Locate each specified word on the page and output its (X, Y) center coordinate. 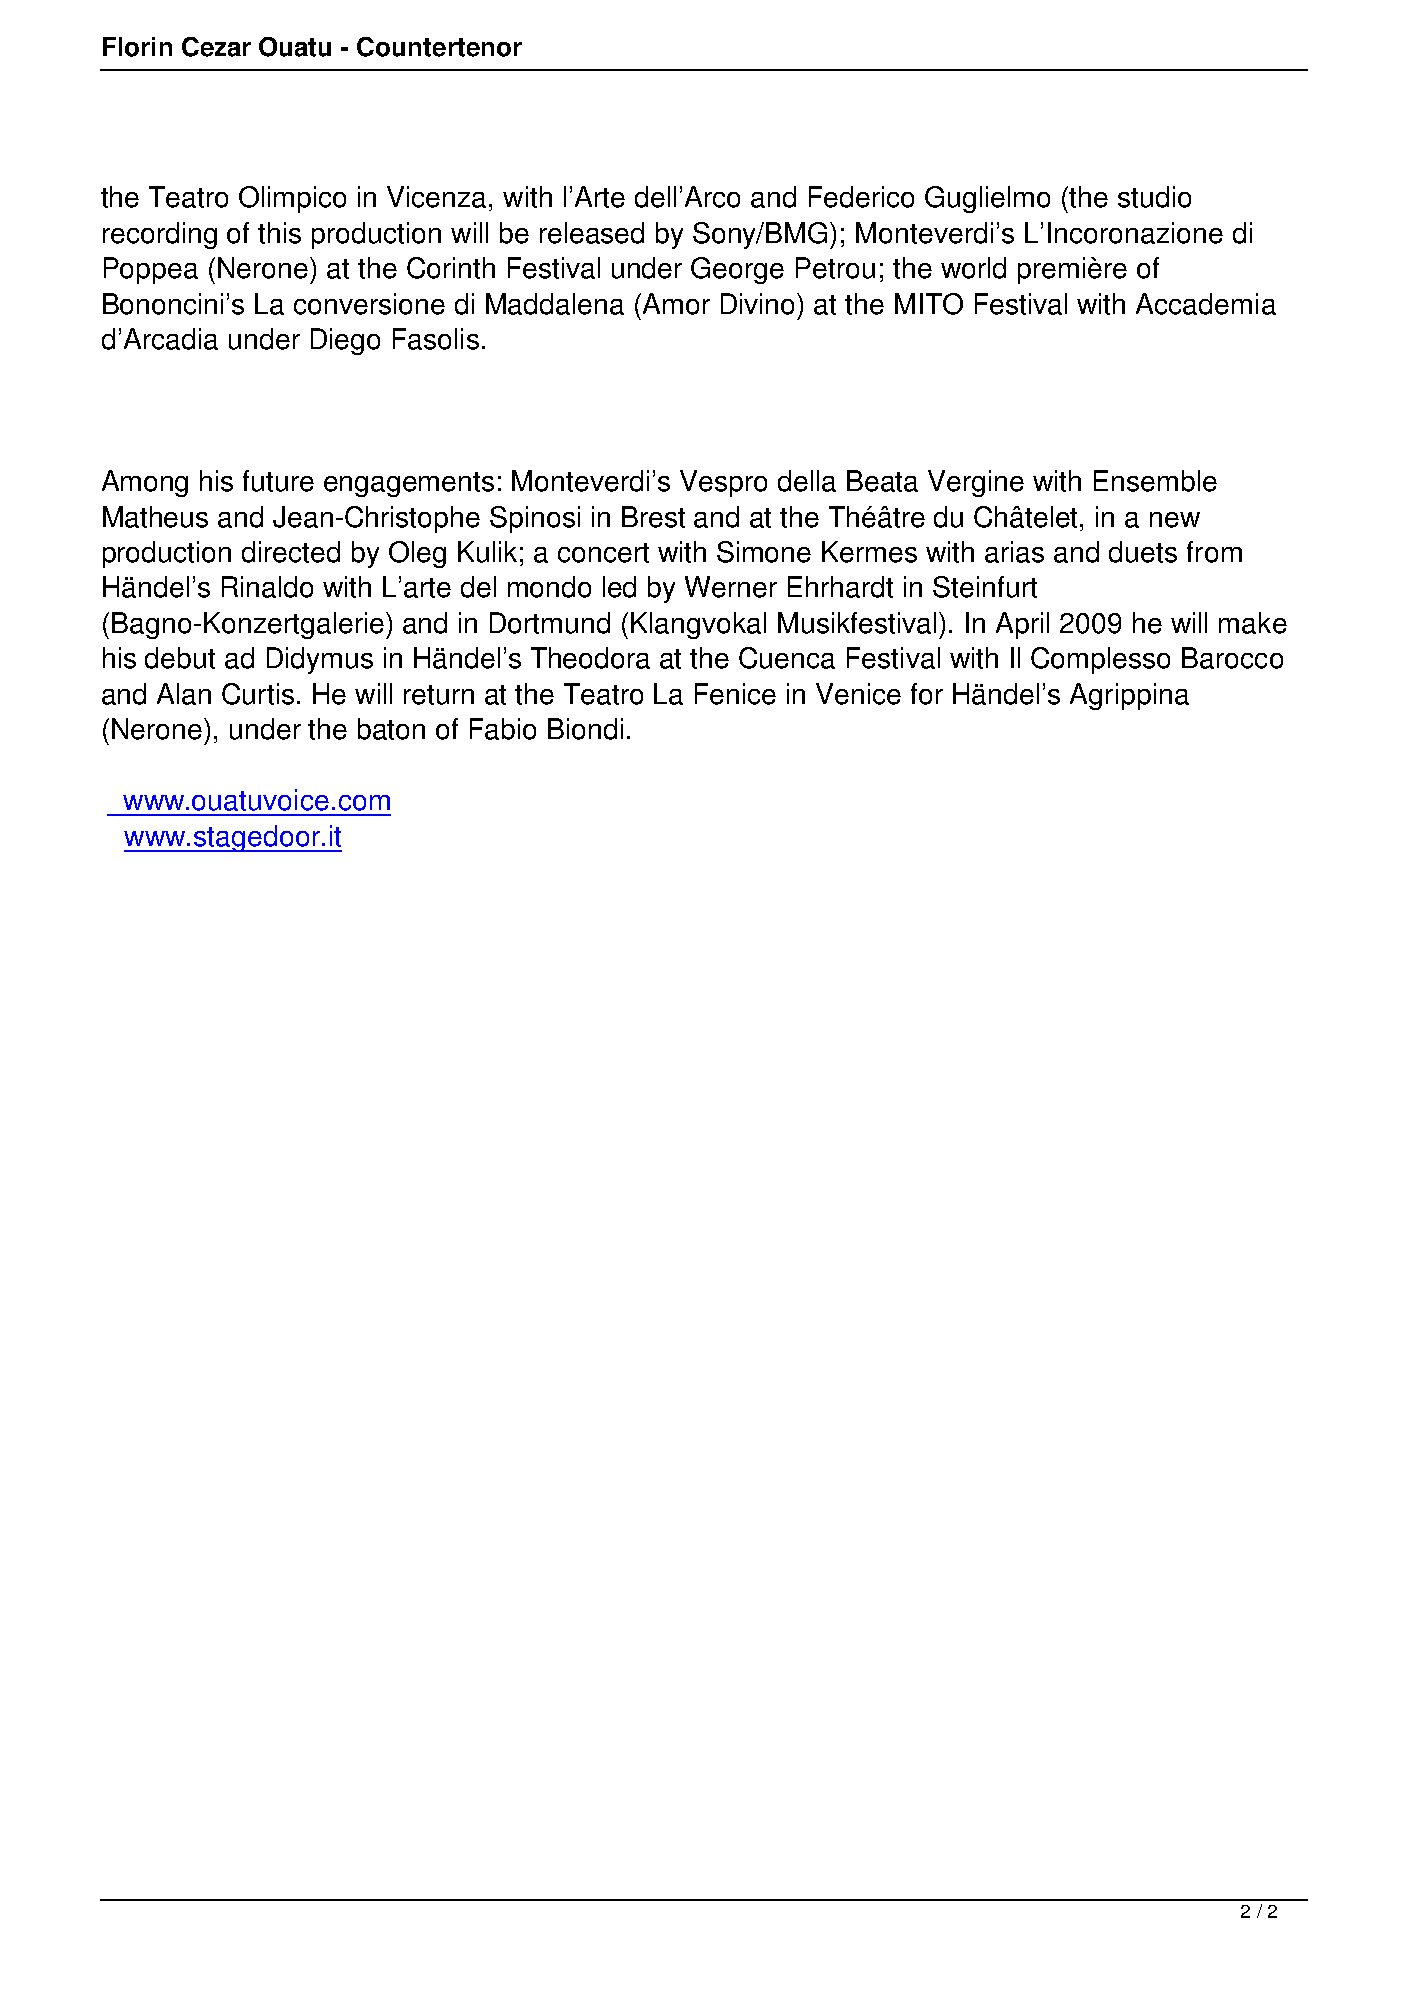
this (279, 233)
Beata (882, 481)
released (592, 233)
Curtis (258, 694)
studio (1154, 197)
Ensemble (1155, 481)
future (278, 481)
